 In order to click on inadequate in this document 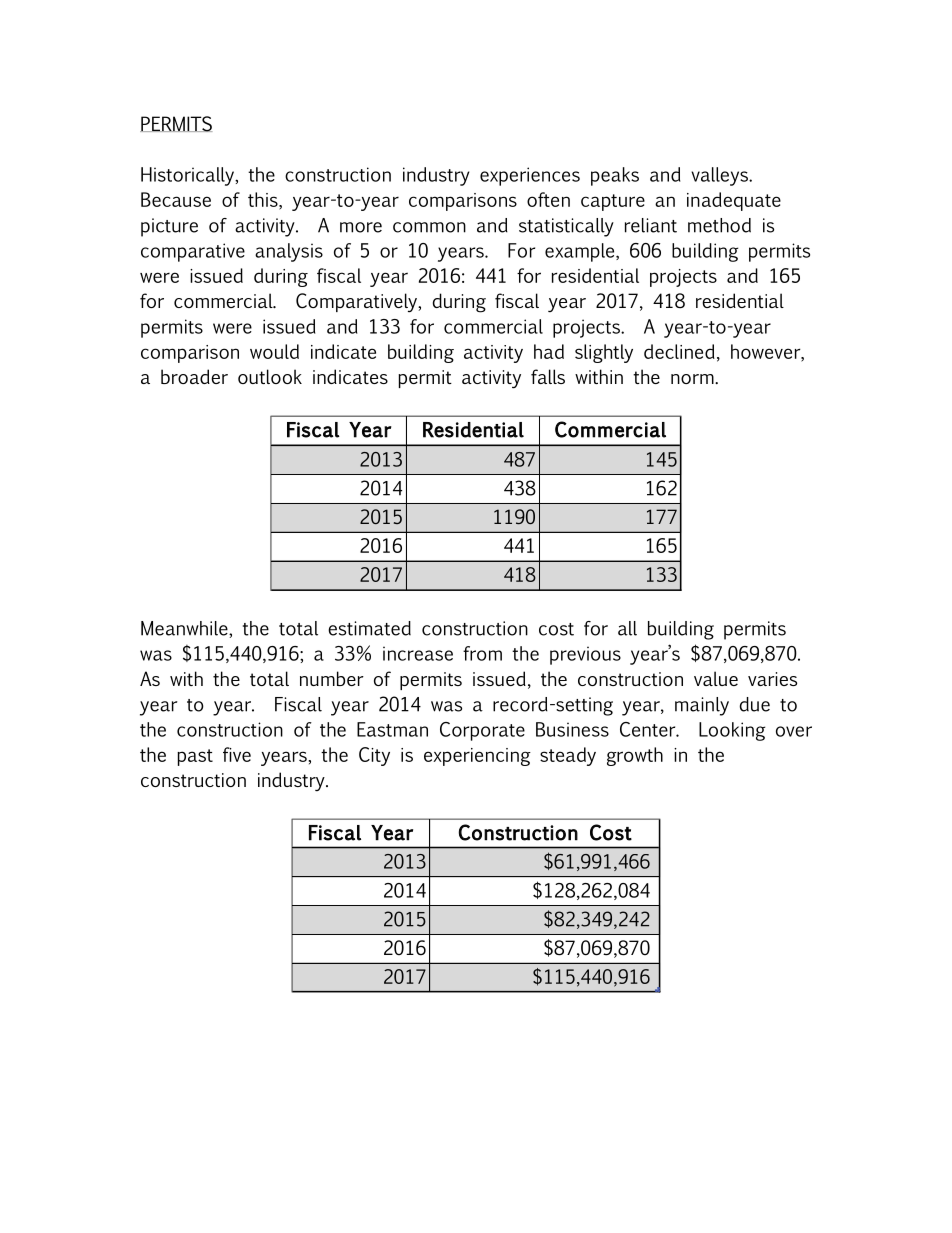, I will do `click(734, 201)`.
